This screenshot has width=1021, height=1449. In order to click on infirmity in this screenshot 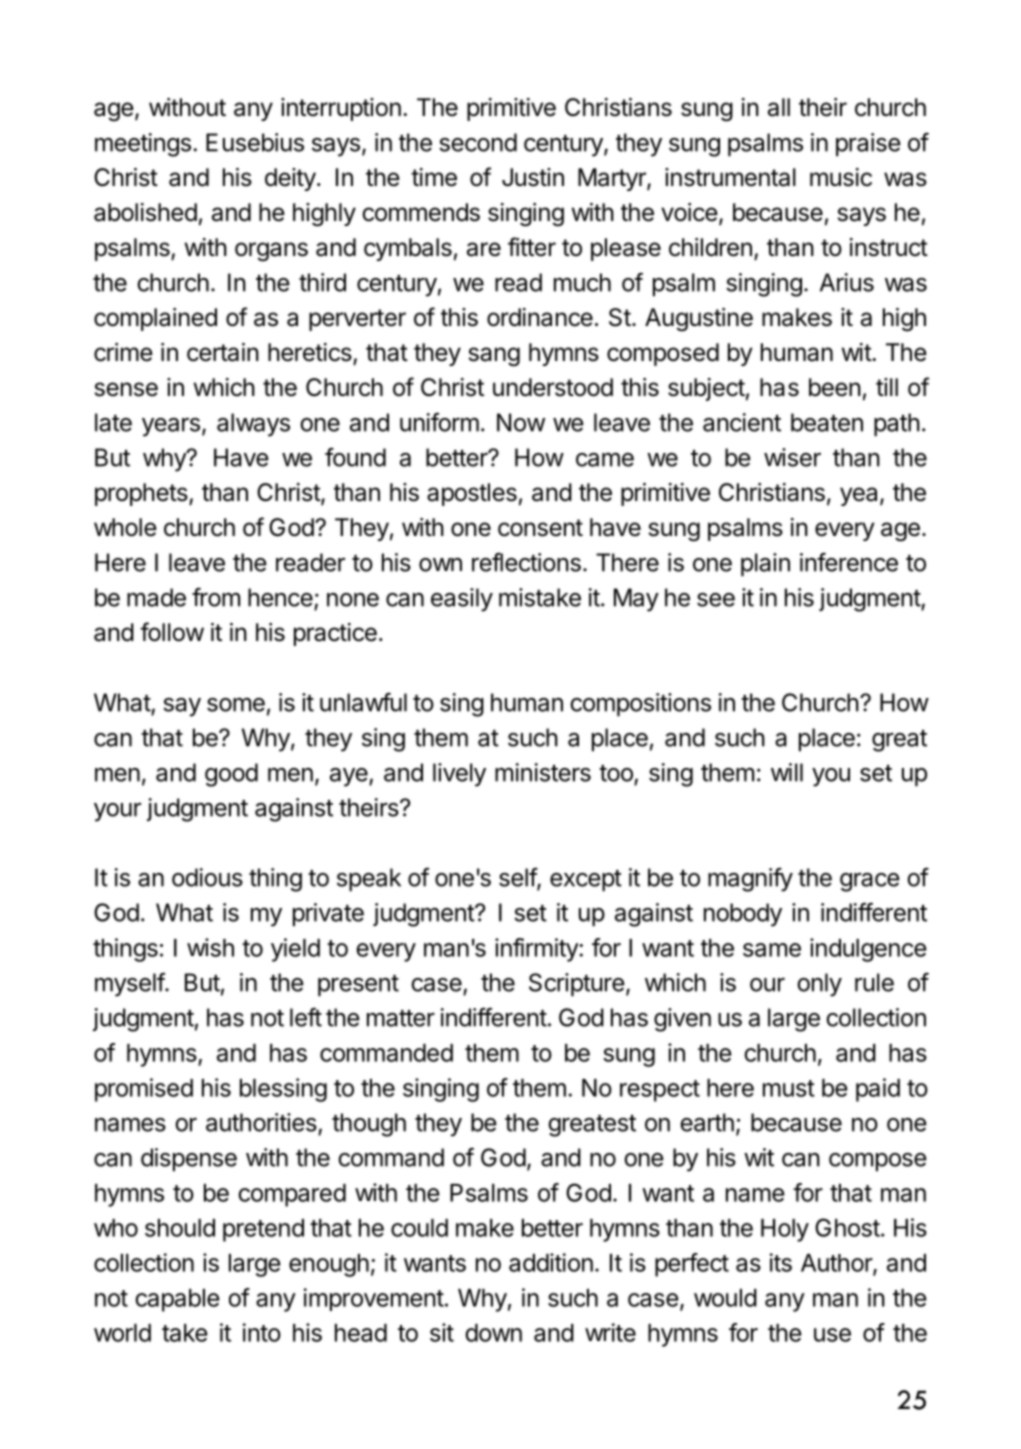, I will do `click(537, 950)`.
